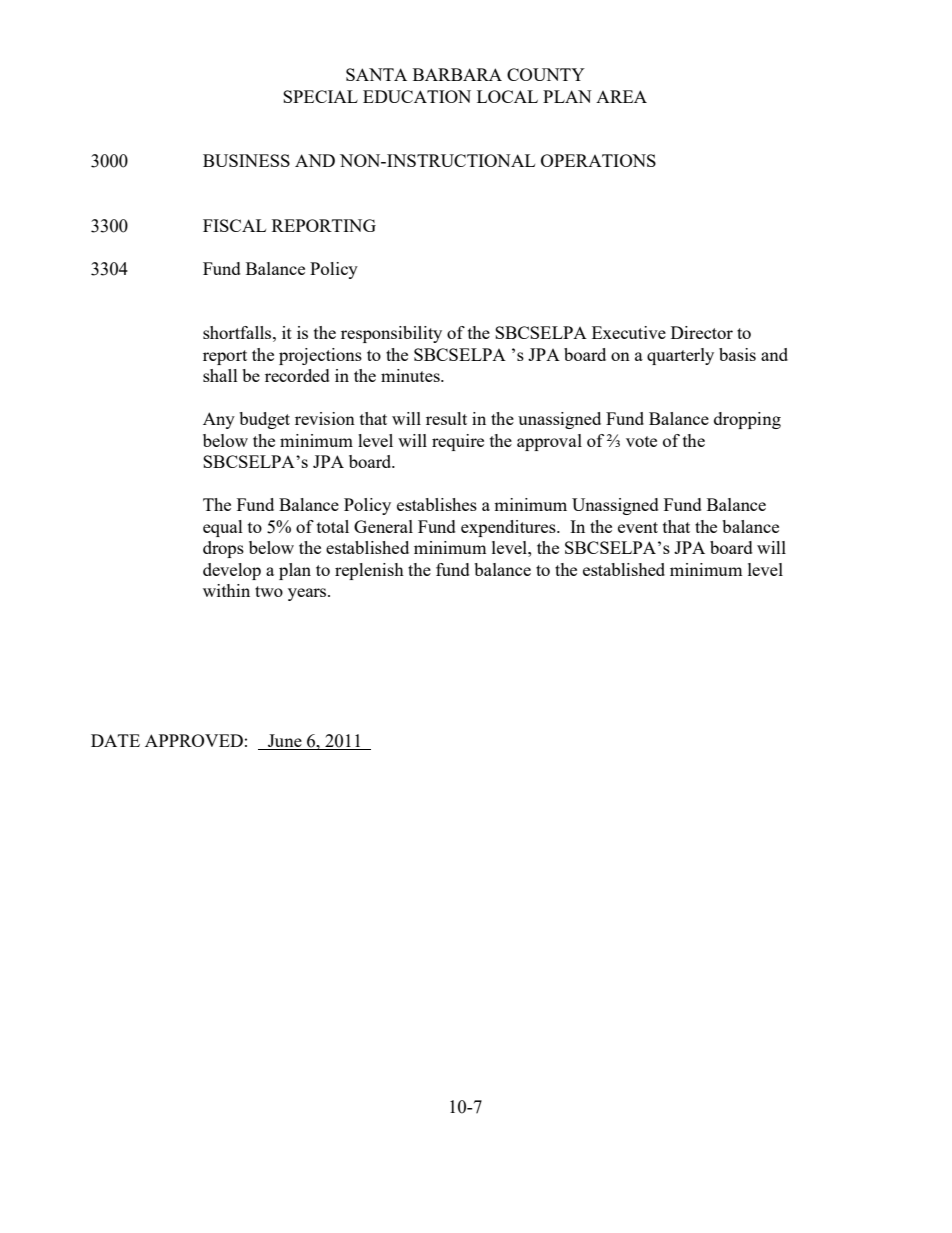 Image resolution: width=952 pixels, height=1233 pixels. What do you see at coordinates (702, 332) in the page?
I see `Director` at bounding box center [702, 332].
